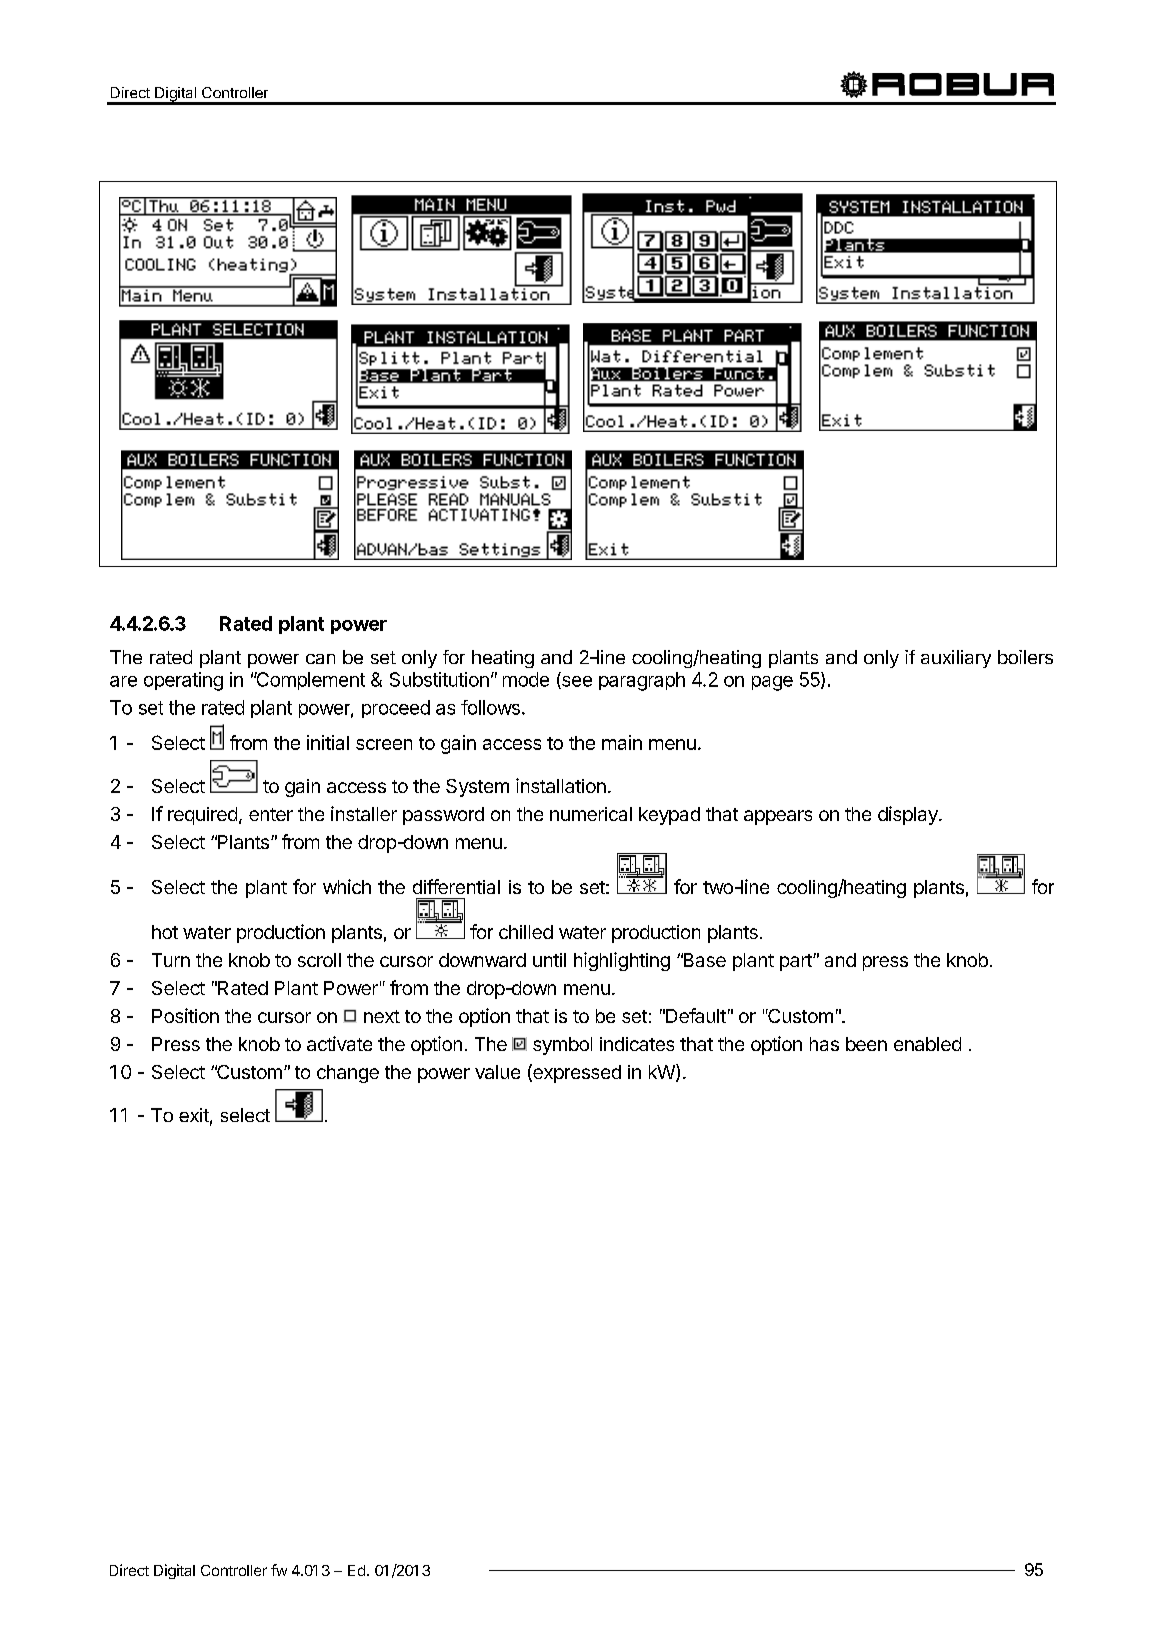  I want to click on display, so click(909, 815).
